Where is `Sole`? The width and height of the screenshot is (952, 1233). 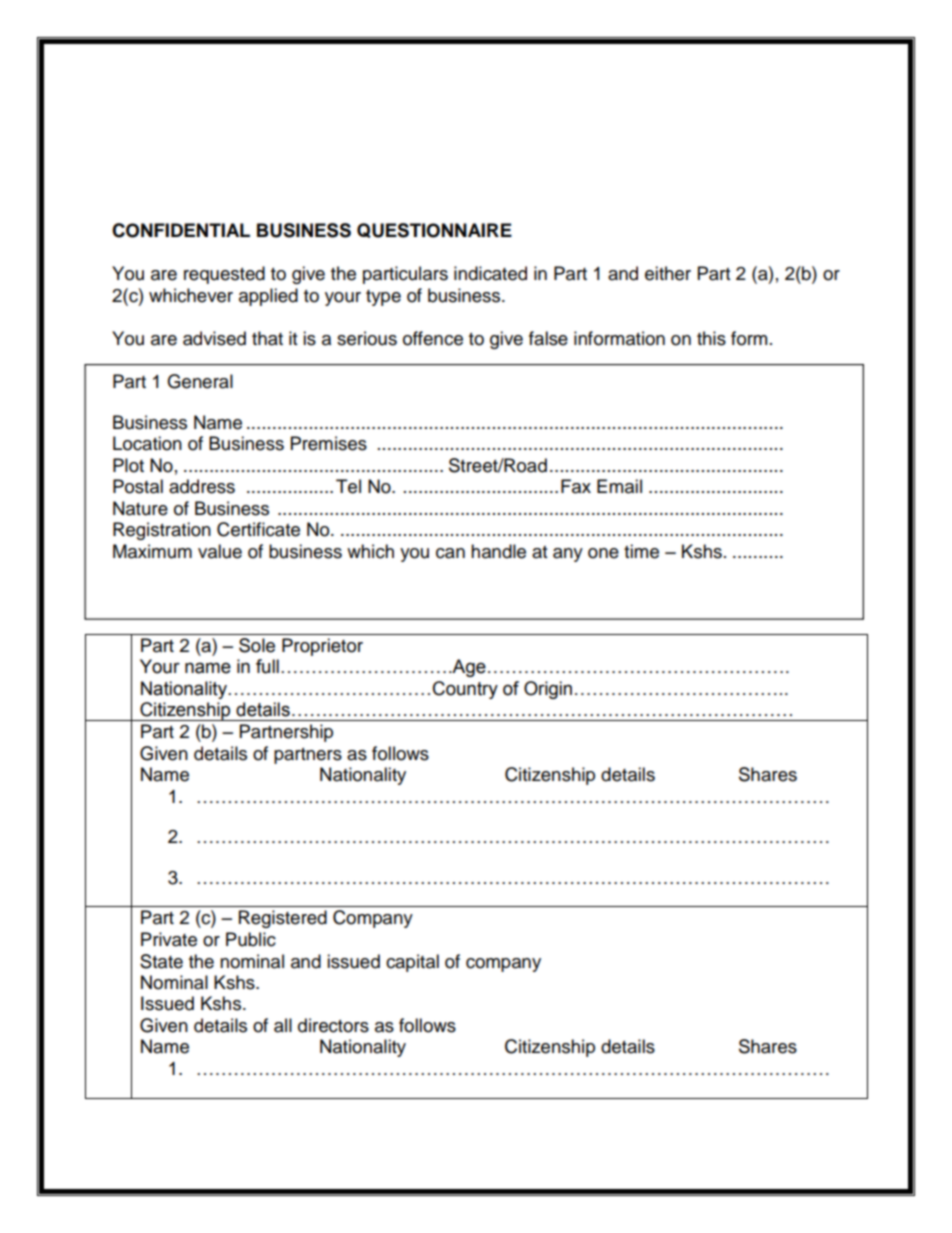
Sole is located at coordinates (257, 645).
